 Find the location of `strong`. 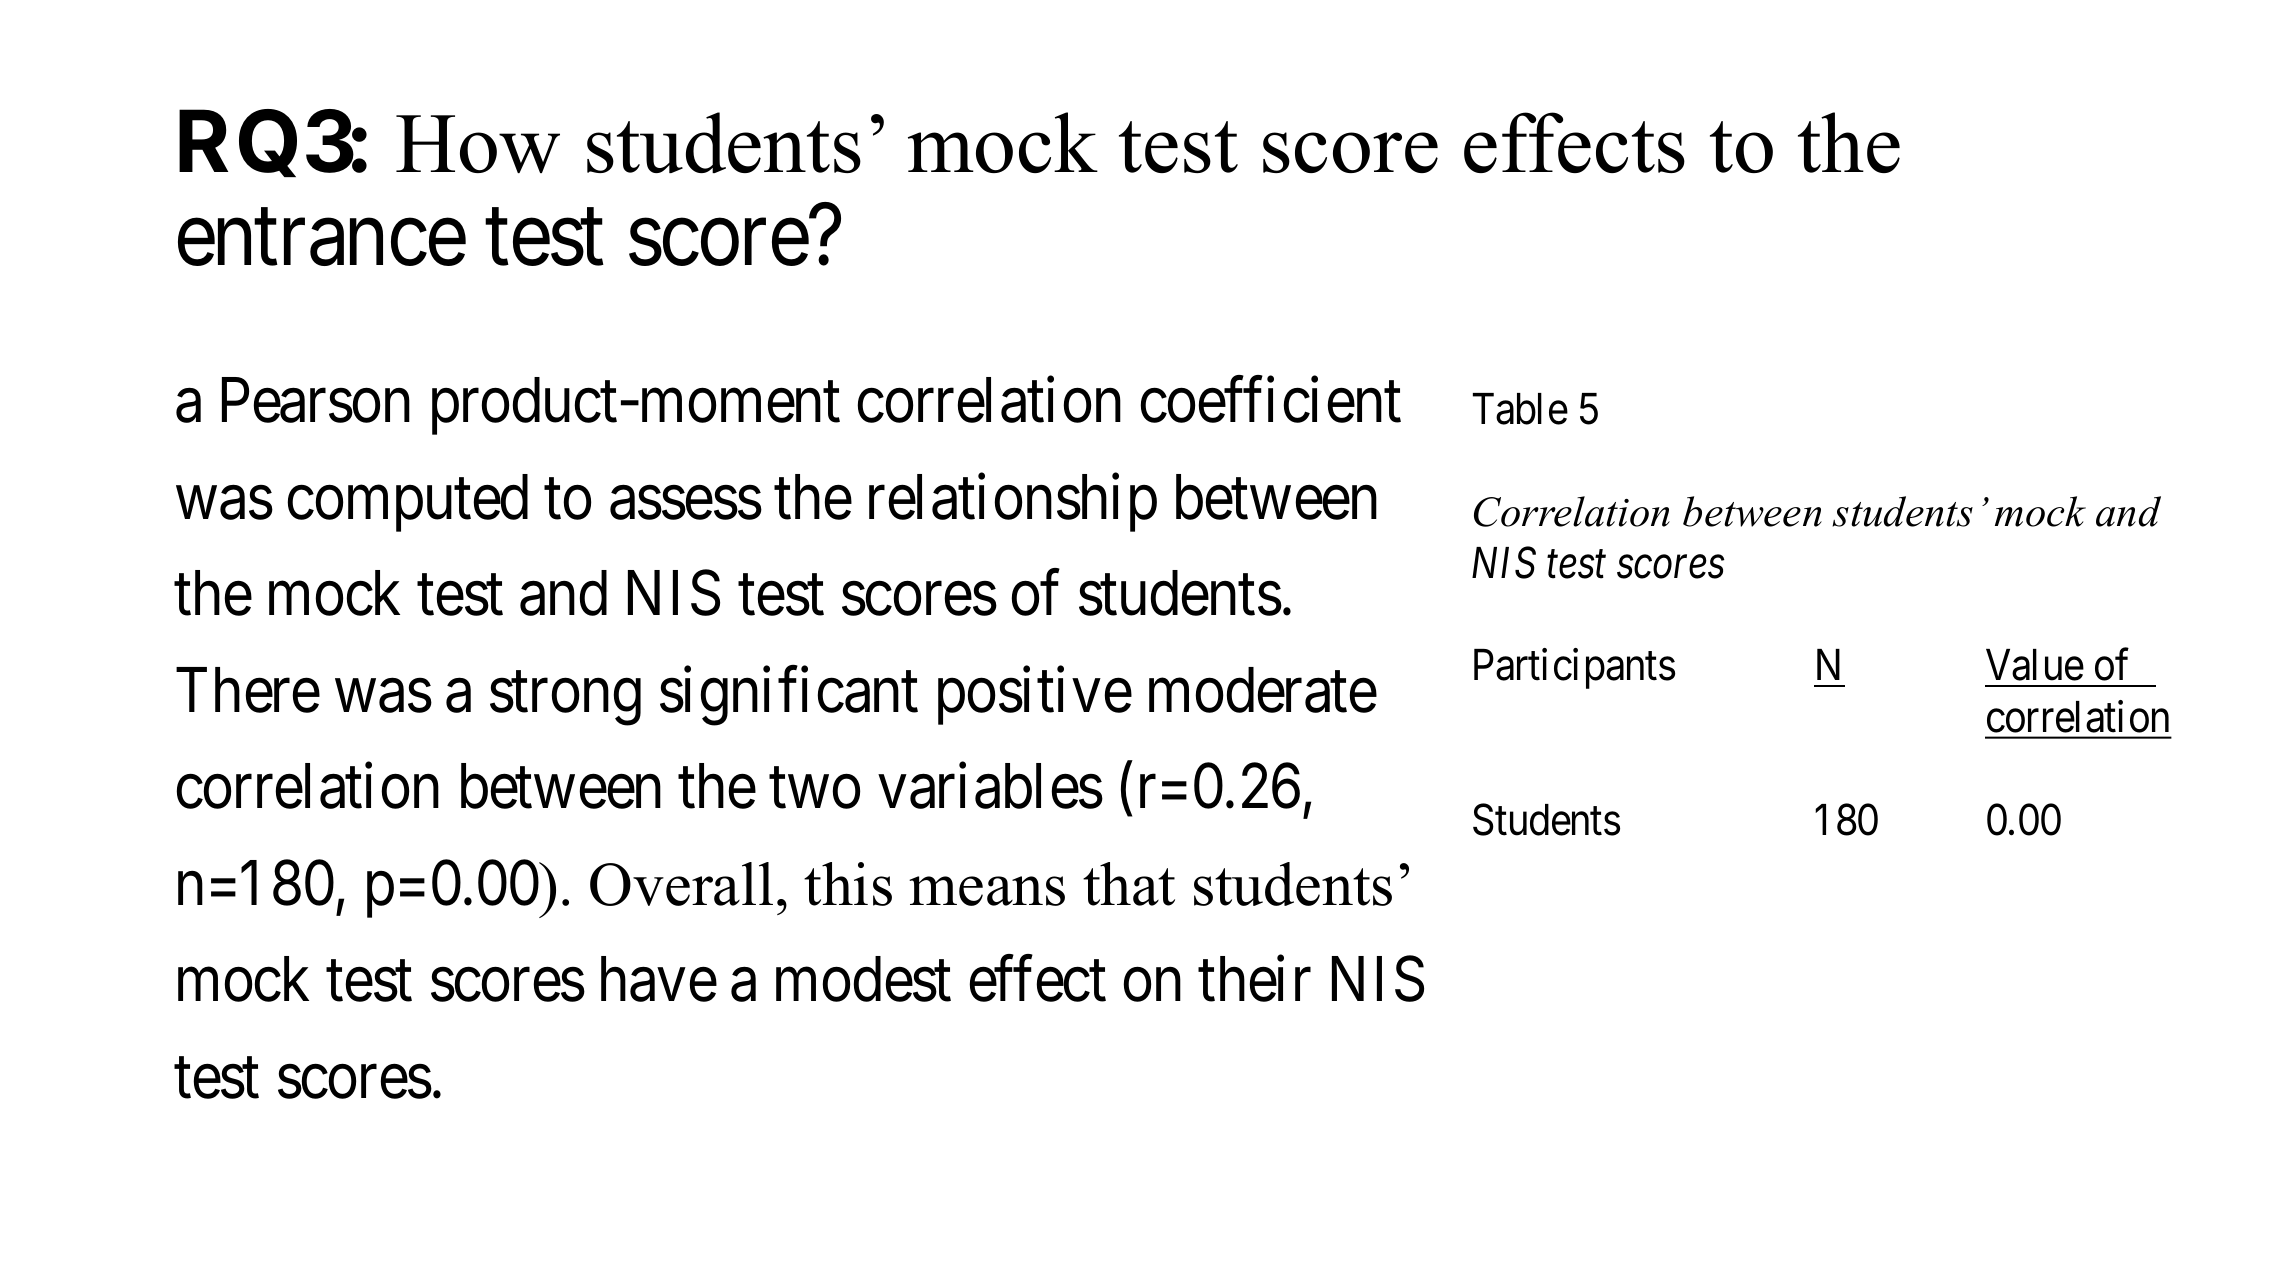

strong is located at coordinates (565, 700).
